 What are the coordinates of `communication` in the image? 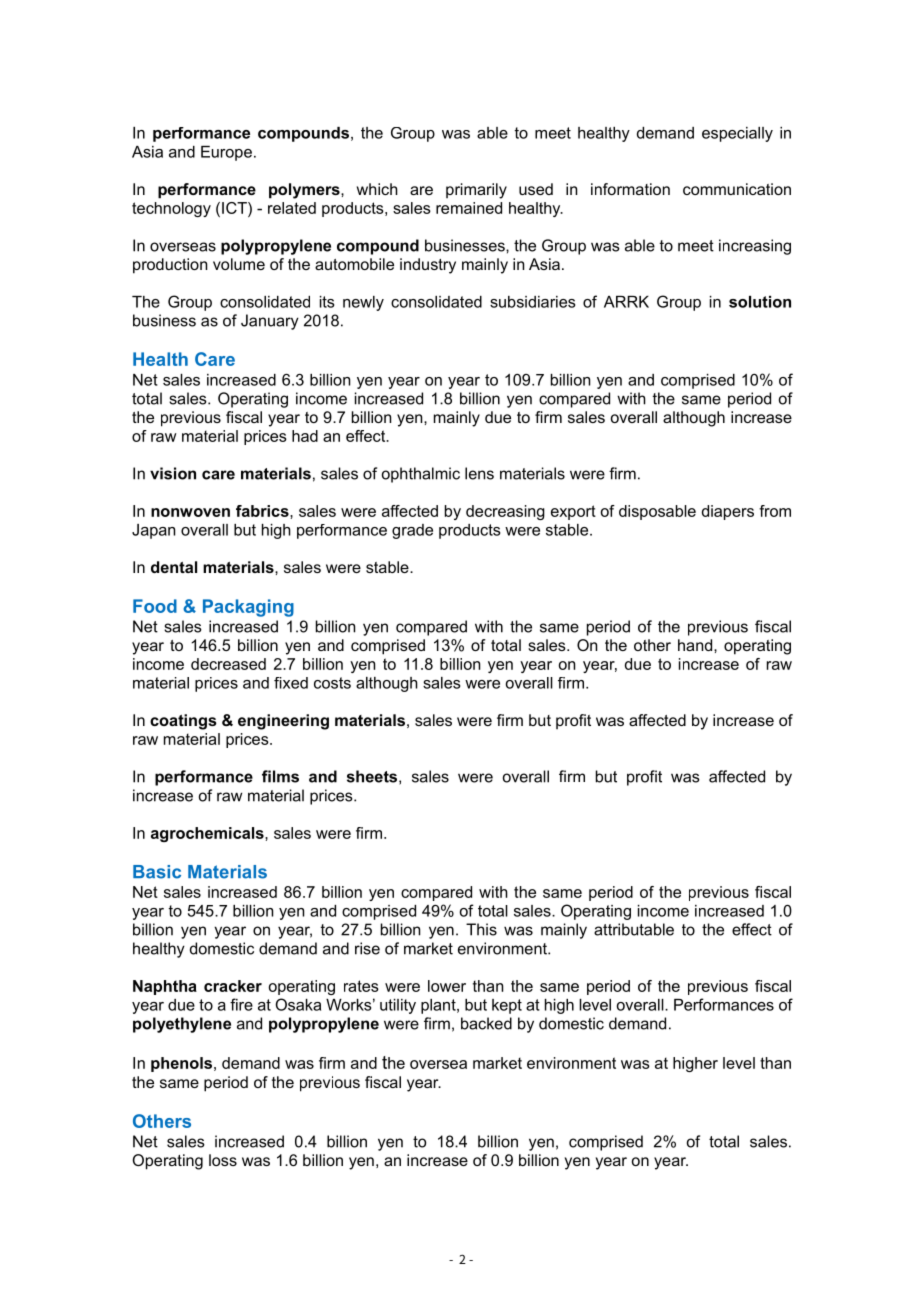 It's located at (737, 189).
